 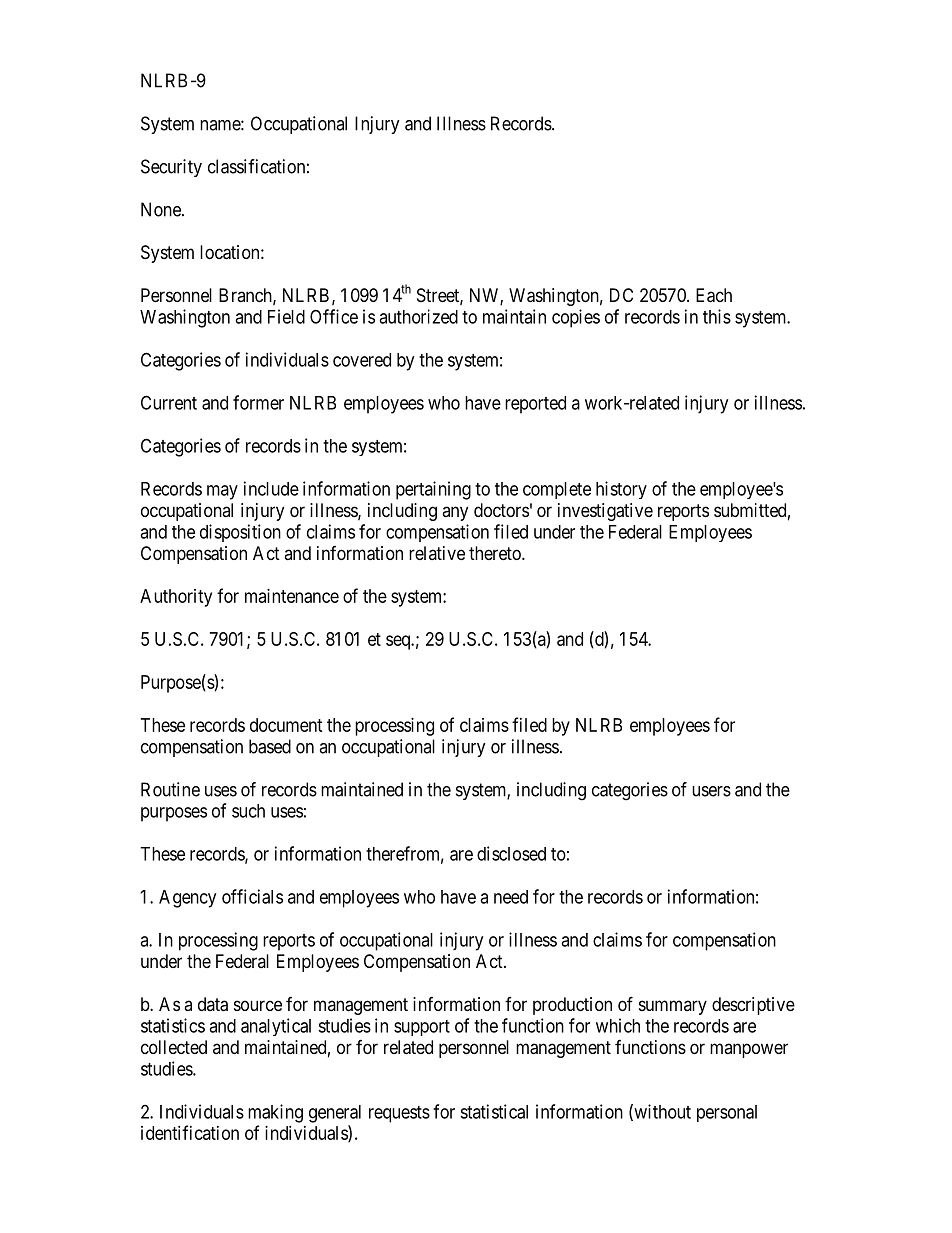 What do you see at coordinates (437, 553) in the screenshot?
I see `relative` at bounding box center [437, 553].
